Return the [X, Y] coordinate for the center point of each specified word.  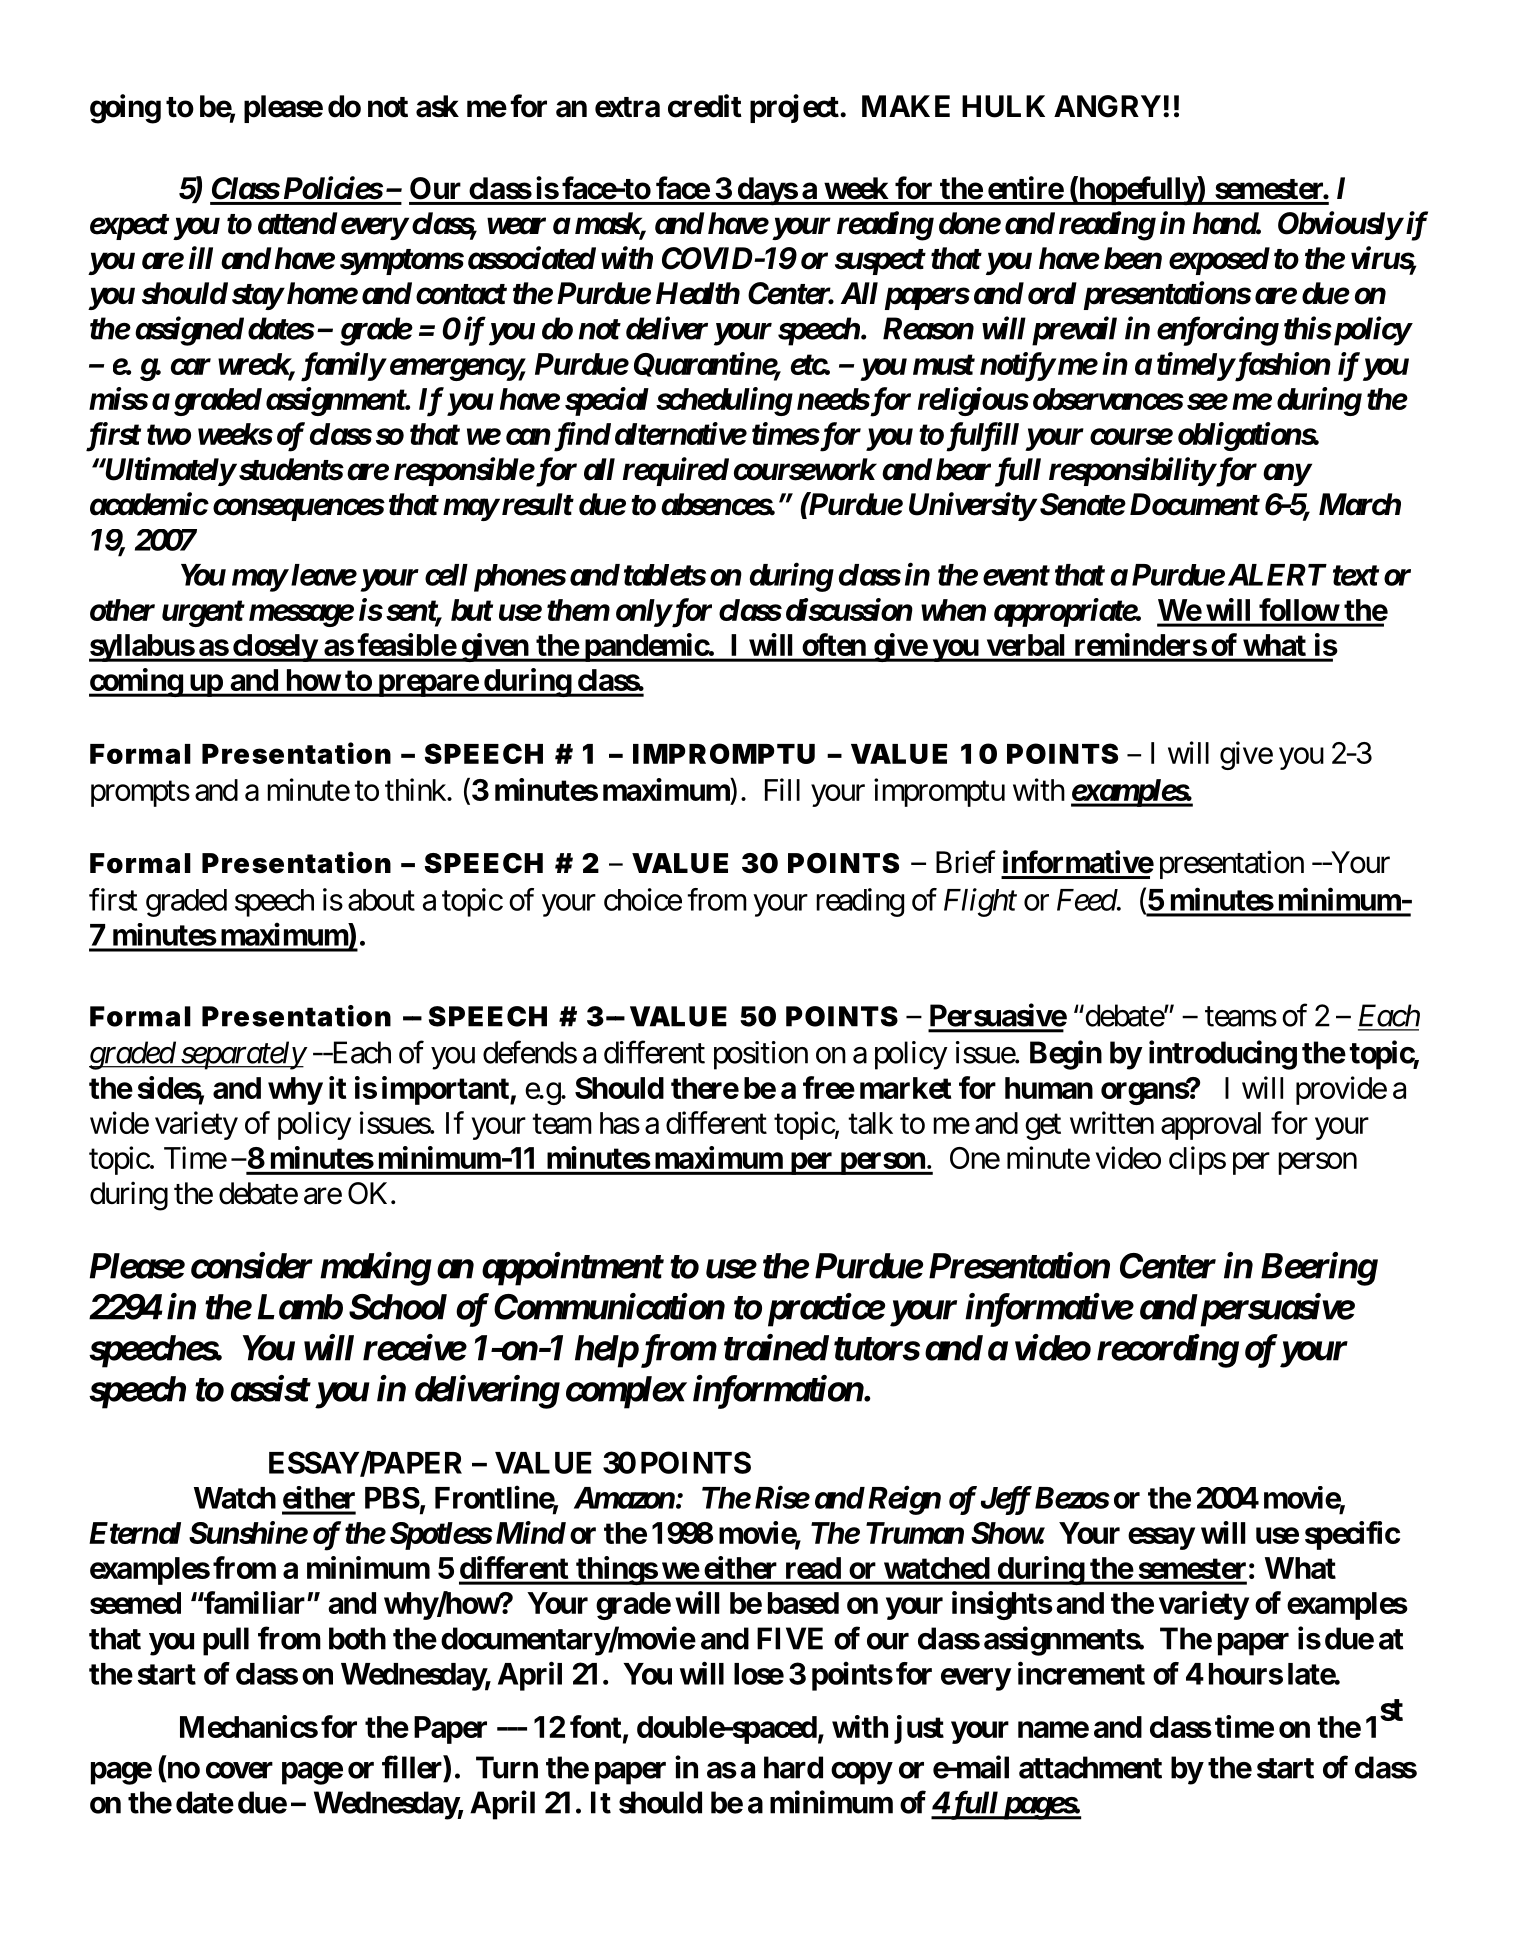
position [761, 1055]
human [1049, 1088]
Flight [980, 902]
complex [625, 1392]
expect [129, 227]
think [416, 789]
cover [239, 1770]
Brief [966, 862]
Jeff [1006, 1500]
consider [252, 1265]
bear [963, 469]
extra [627, 107]
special [607, 401]
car [191, 367]
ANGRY [1107, 106]
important [446, 1090]
